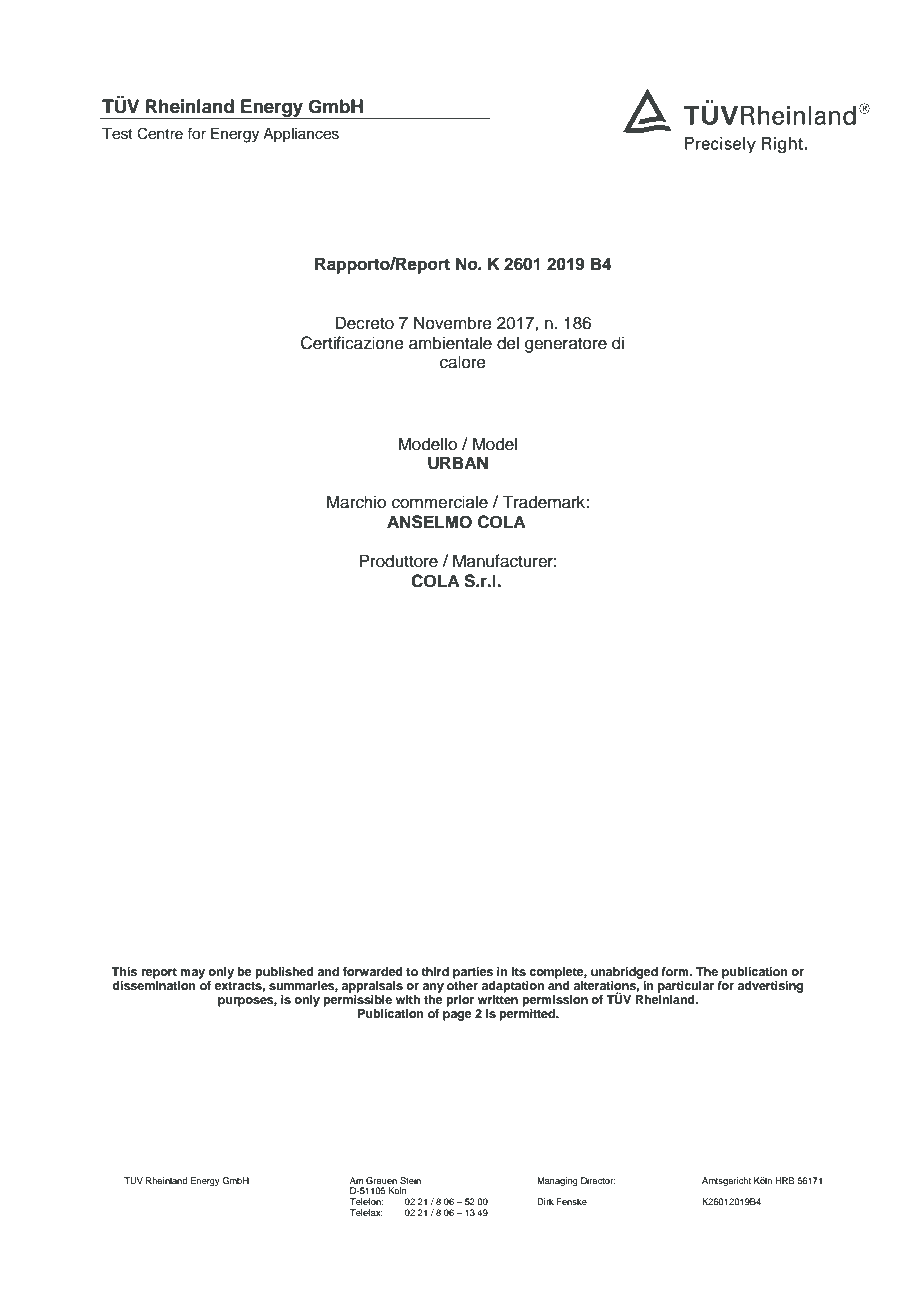 This page has height=1308, width=924. Describe the element at coordinates (435, 971) in the page. I see `third` at that location.
